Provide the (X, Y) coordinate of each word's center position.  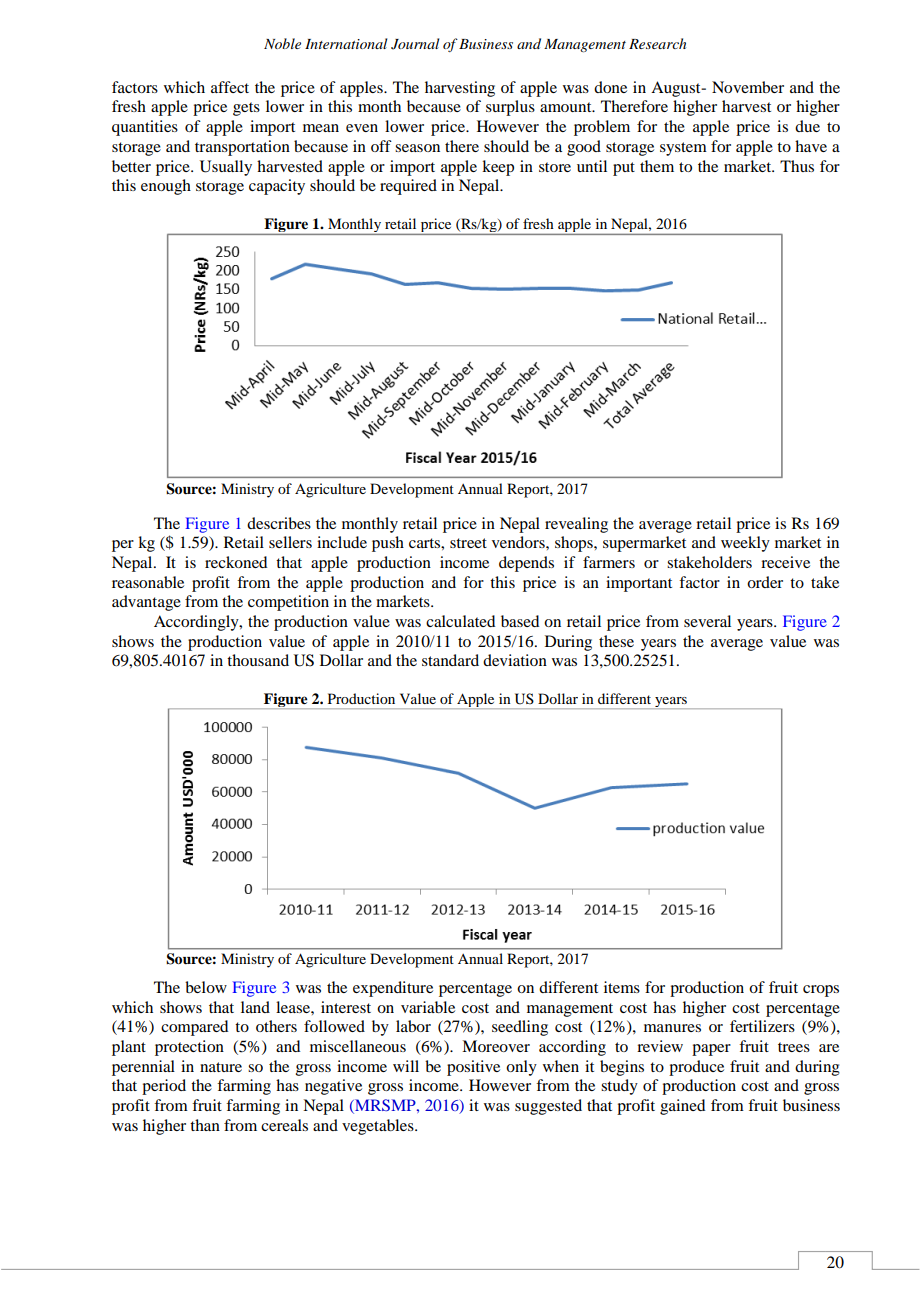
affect (230, 87)
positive (473, 1068)
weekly (745, 544)
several (707, 621)
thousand (258, 660)
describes (279, 523)
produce (696, 1068)
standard (450, 660)
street (468, 543)
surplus (510, 108)
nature (221, 1067)
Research (657, 43)
